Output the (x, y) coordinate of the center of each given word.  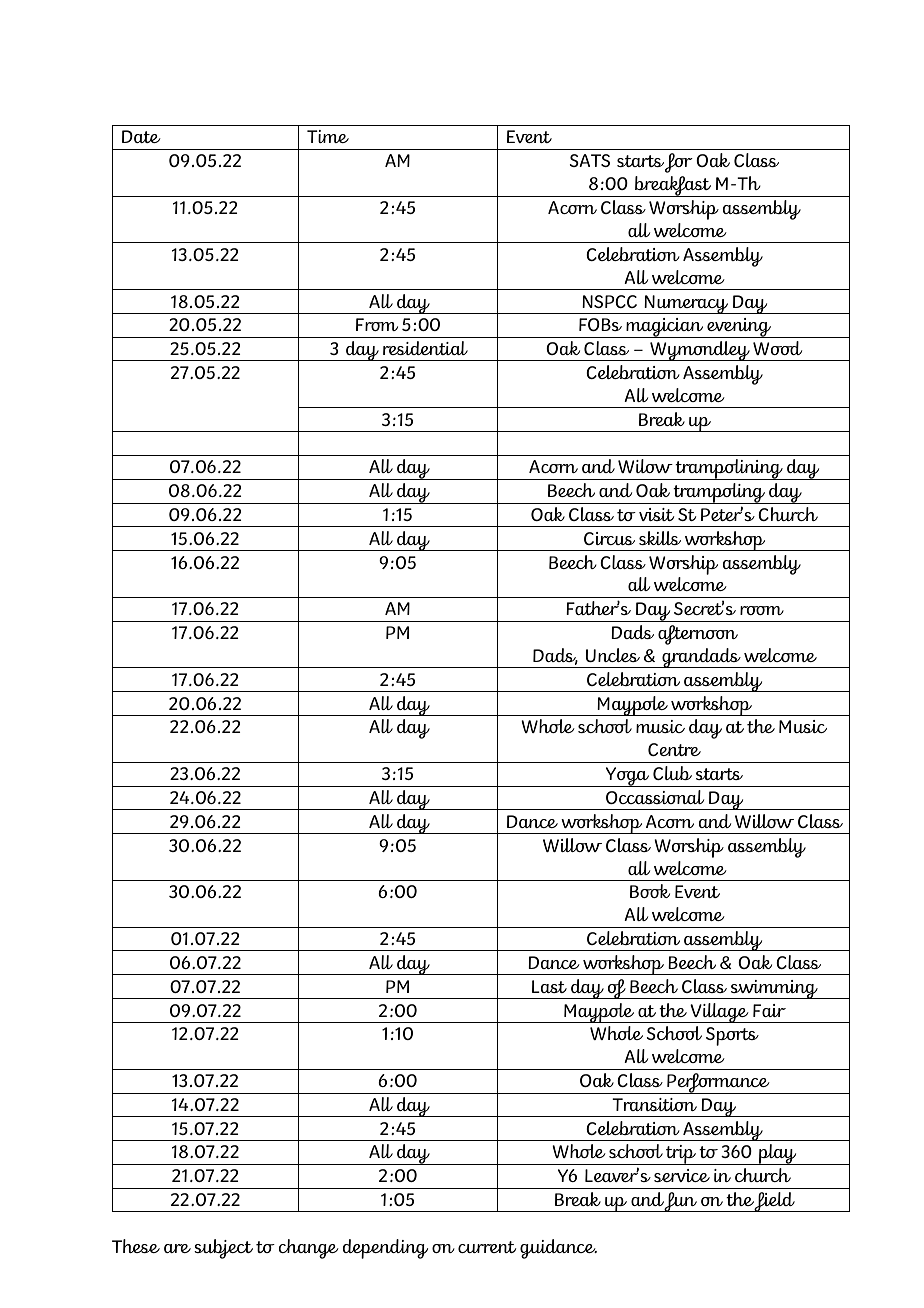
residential (425, 348)
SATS (589, 160)
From (377, 324)
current (487, 1247)
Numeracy (687, 304)
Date (141, 136)
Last (549, 986)
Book (650, 891)
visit (656, 514)
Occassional (655, 797)
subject (223, 1249)
